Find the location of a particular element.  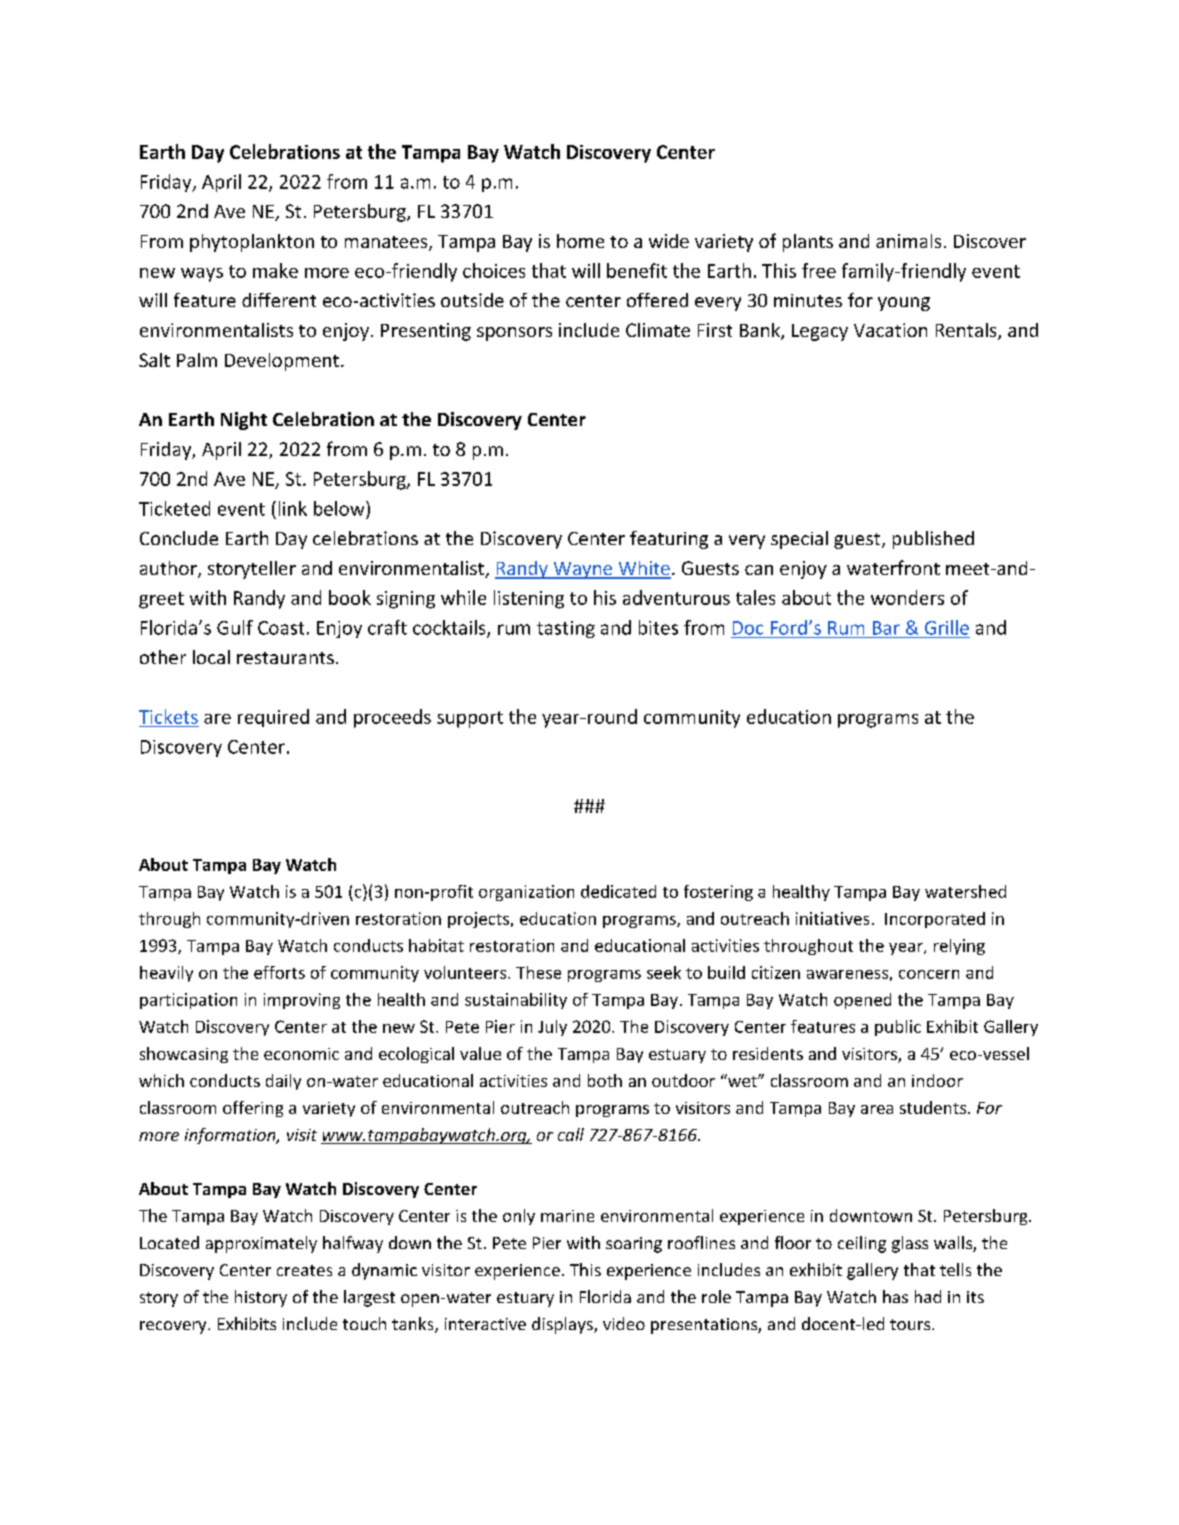

displays is located at coordinates (563, 1325).
